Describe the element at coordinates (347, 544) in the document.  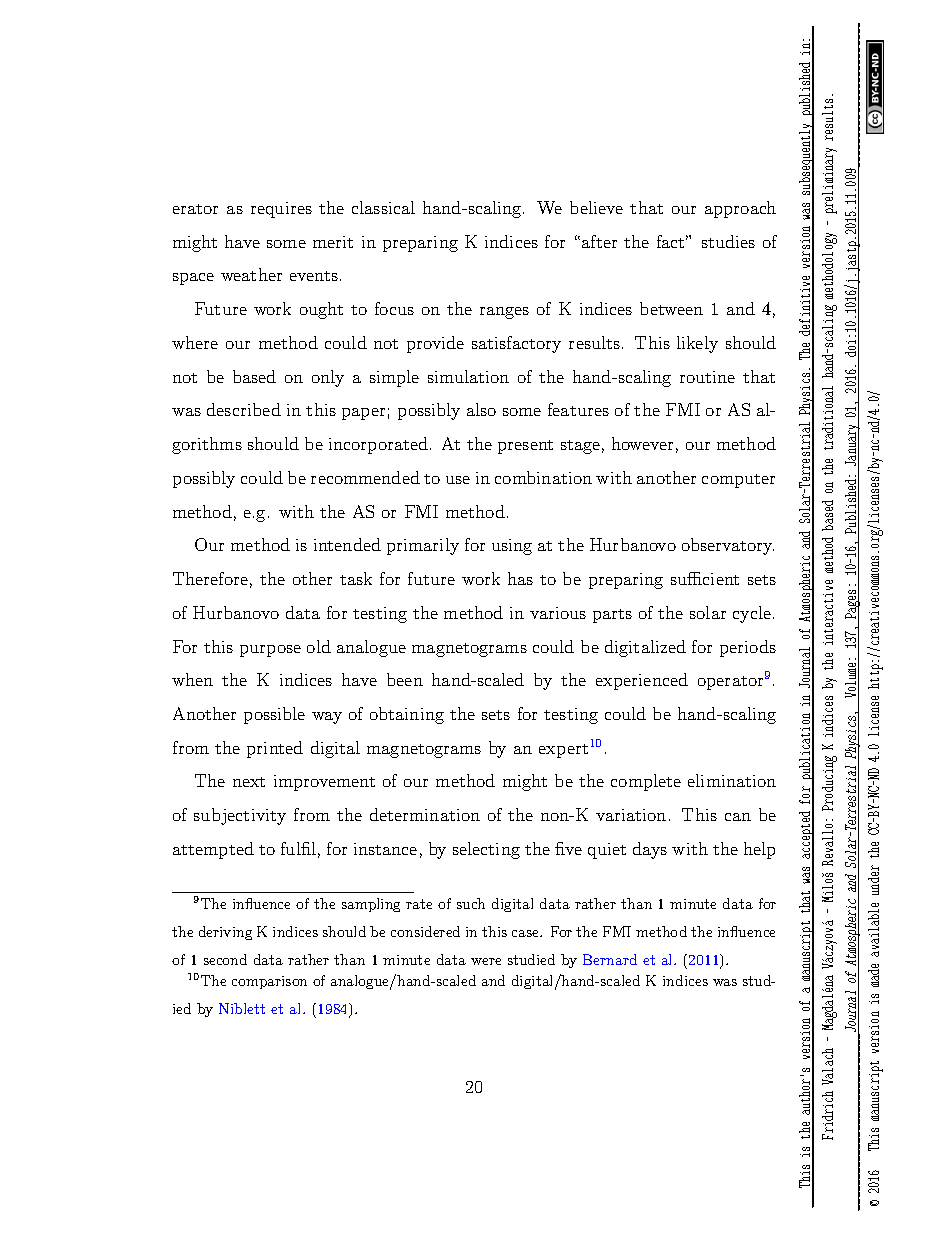
I see `intended` at that location.
